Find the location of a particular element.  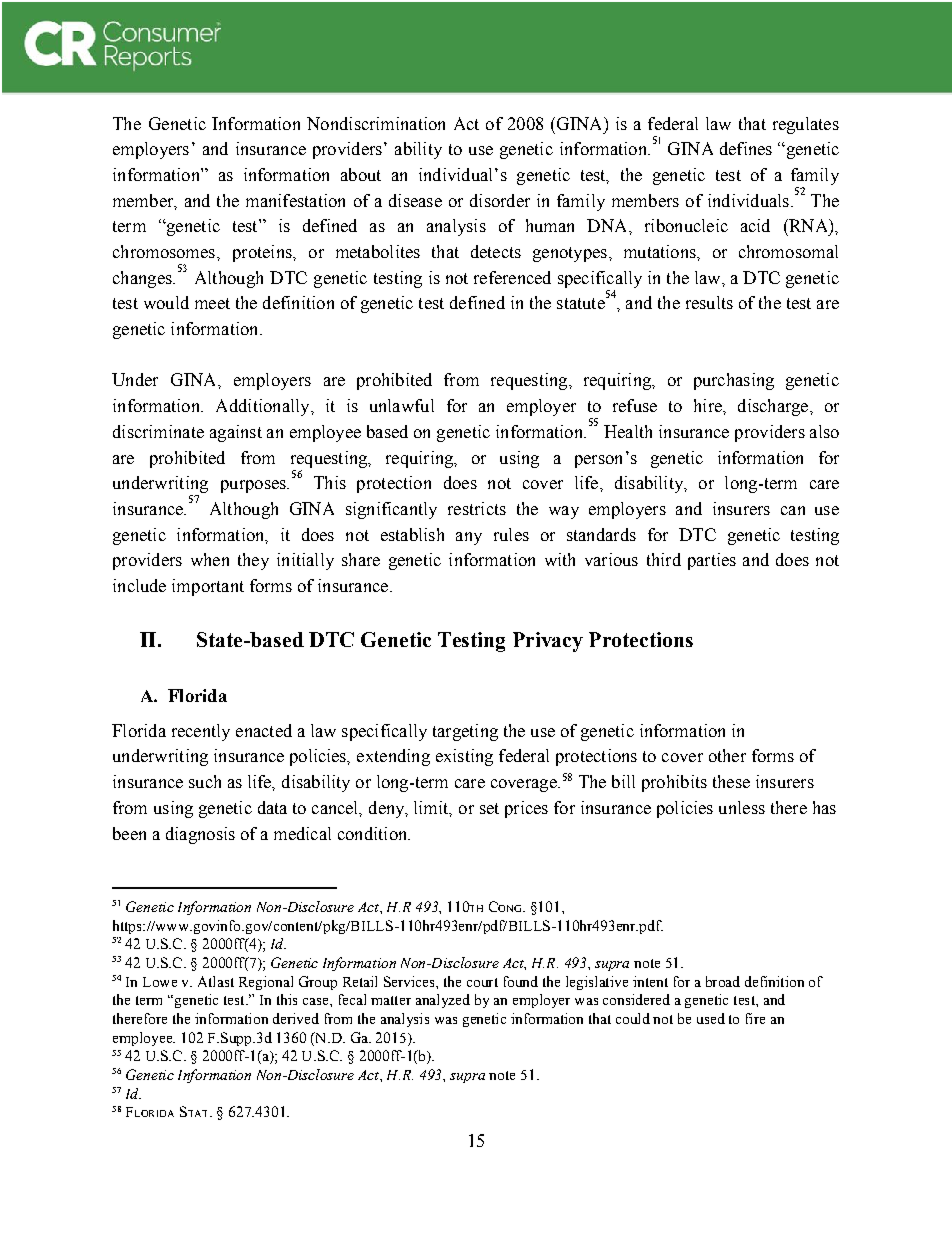

other is located at coordinates (727, 755).
